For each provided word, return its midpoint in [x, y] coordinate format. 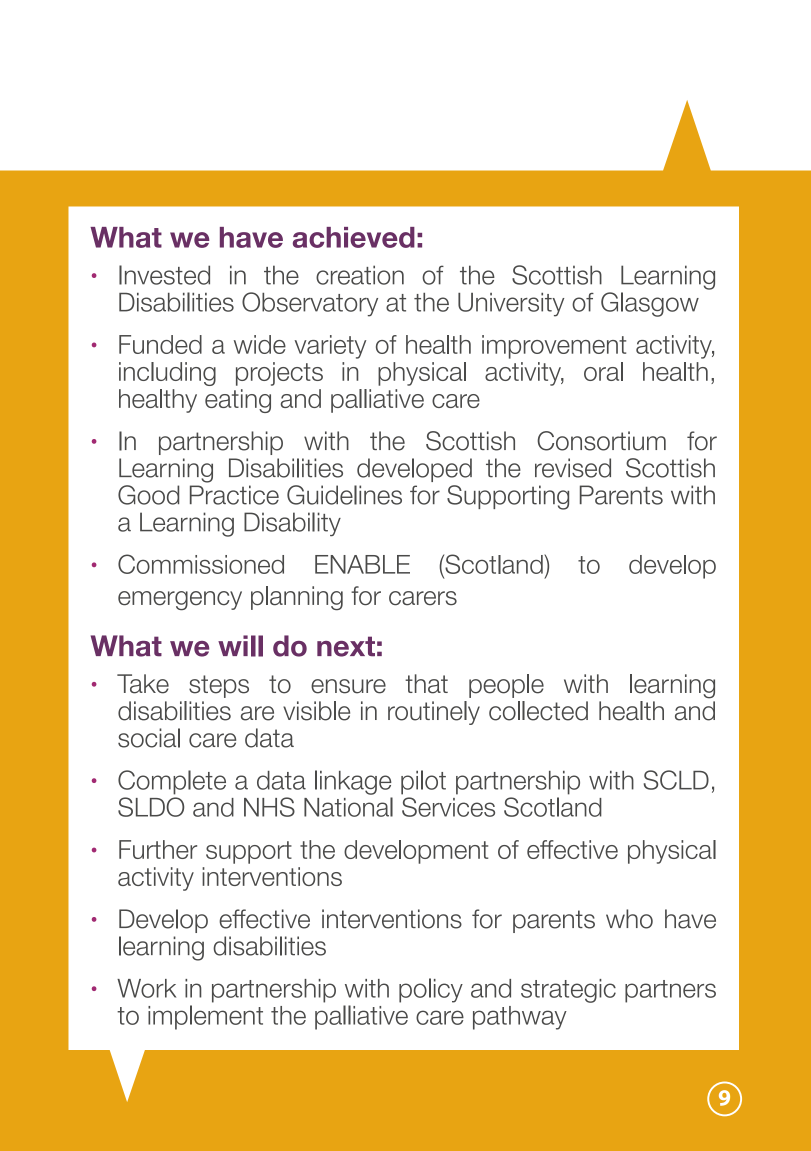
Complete [172, 782]
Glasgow [650, 304]
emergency [180, 600]
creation [360, 275]
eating [238, 401]
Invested [164, 275]
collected [538, 711]
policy [431, 990]
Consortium [601, 441]
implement [205, 1017]
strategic [568, 991]
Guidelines [344, 495]
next [346, 646]
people [506, 686]
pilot [423, 782]
